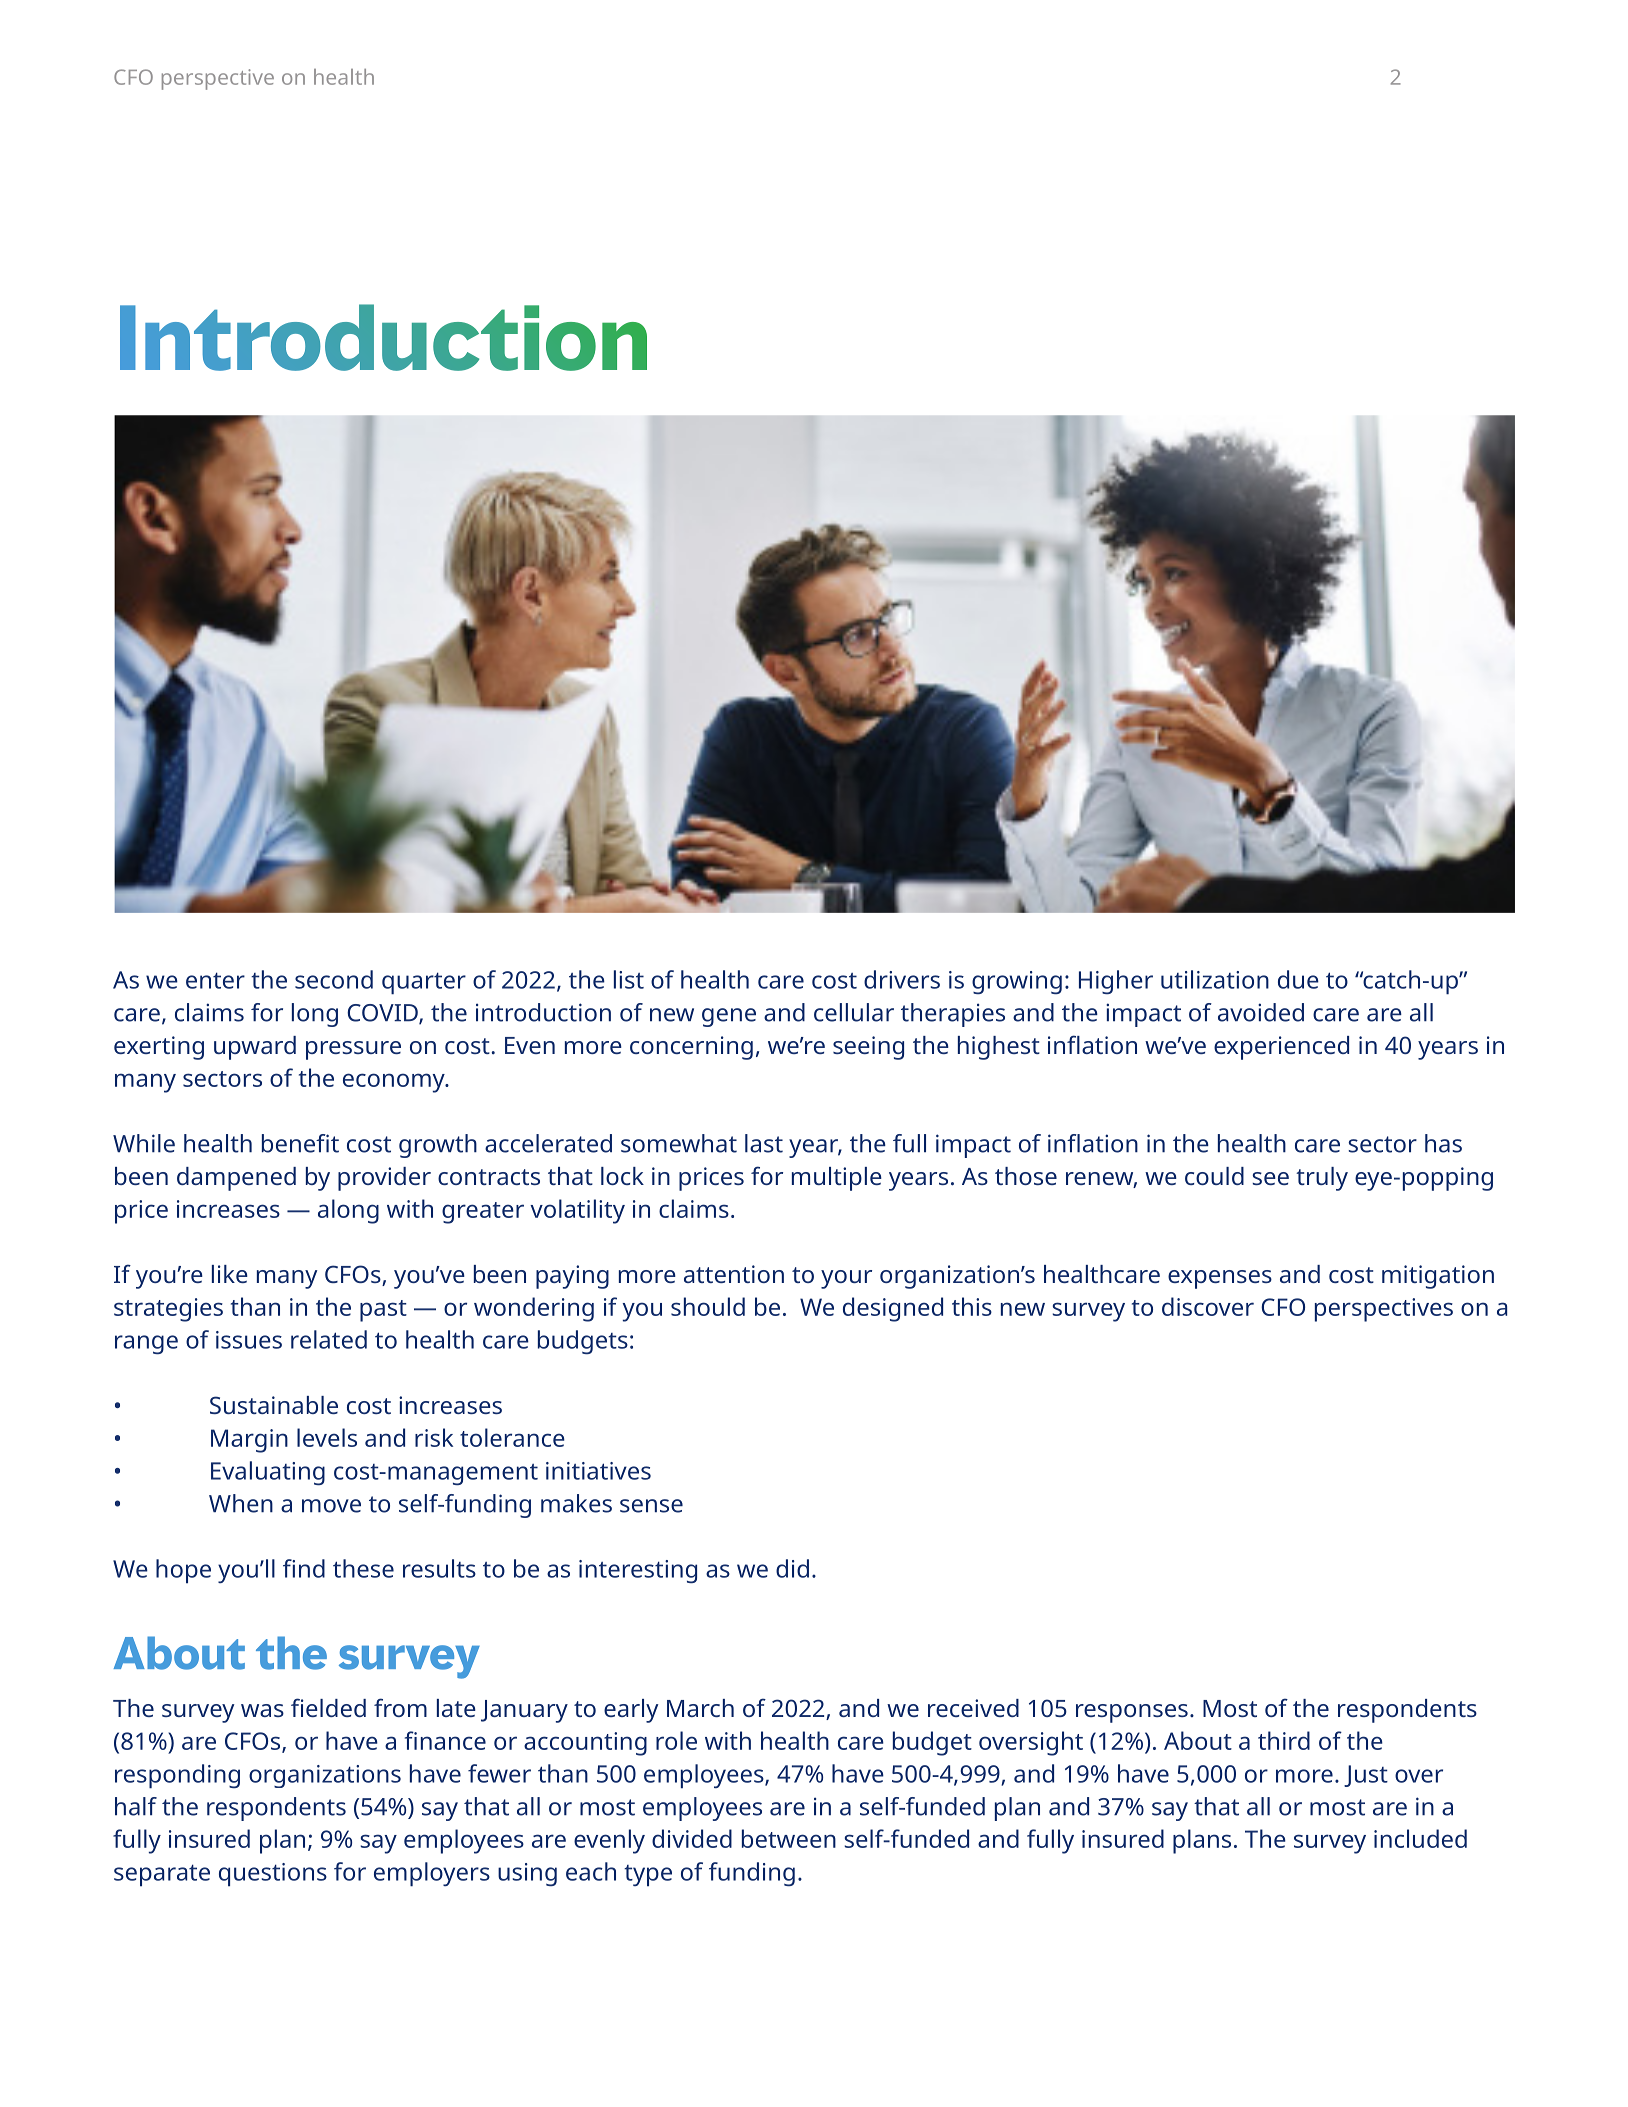 The width and height of the image is (1628, 2107). What do you see at coordinates (789, 1838) in the image?
I see `between` at bounding box center [789, 1838].
